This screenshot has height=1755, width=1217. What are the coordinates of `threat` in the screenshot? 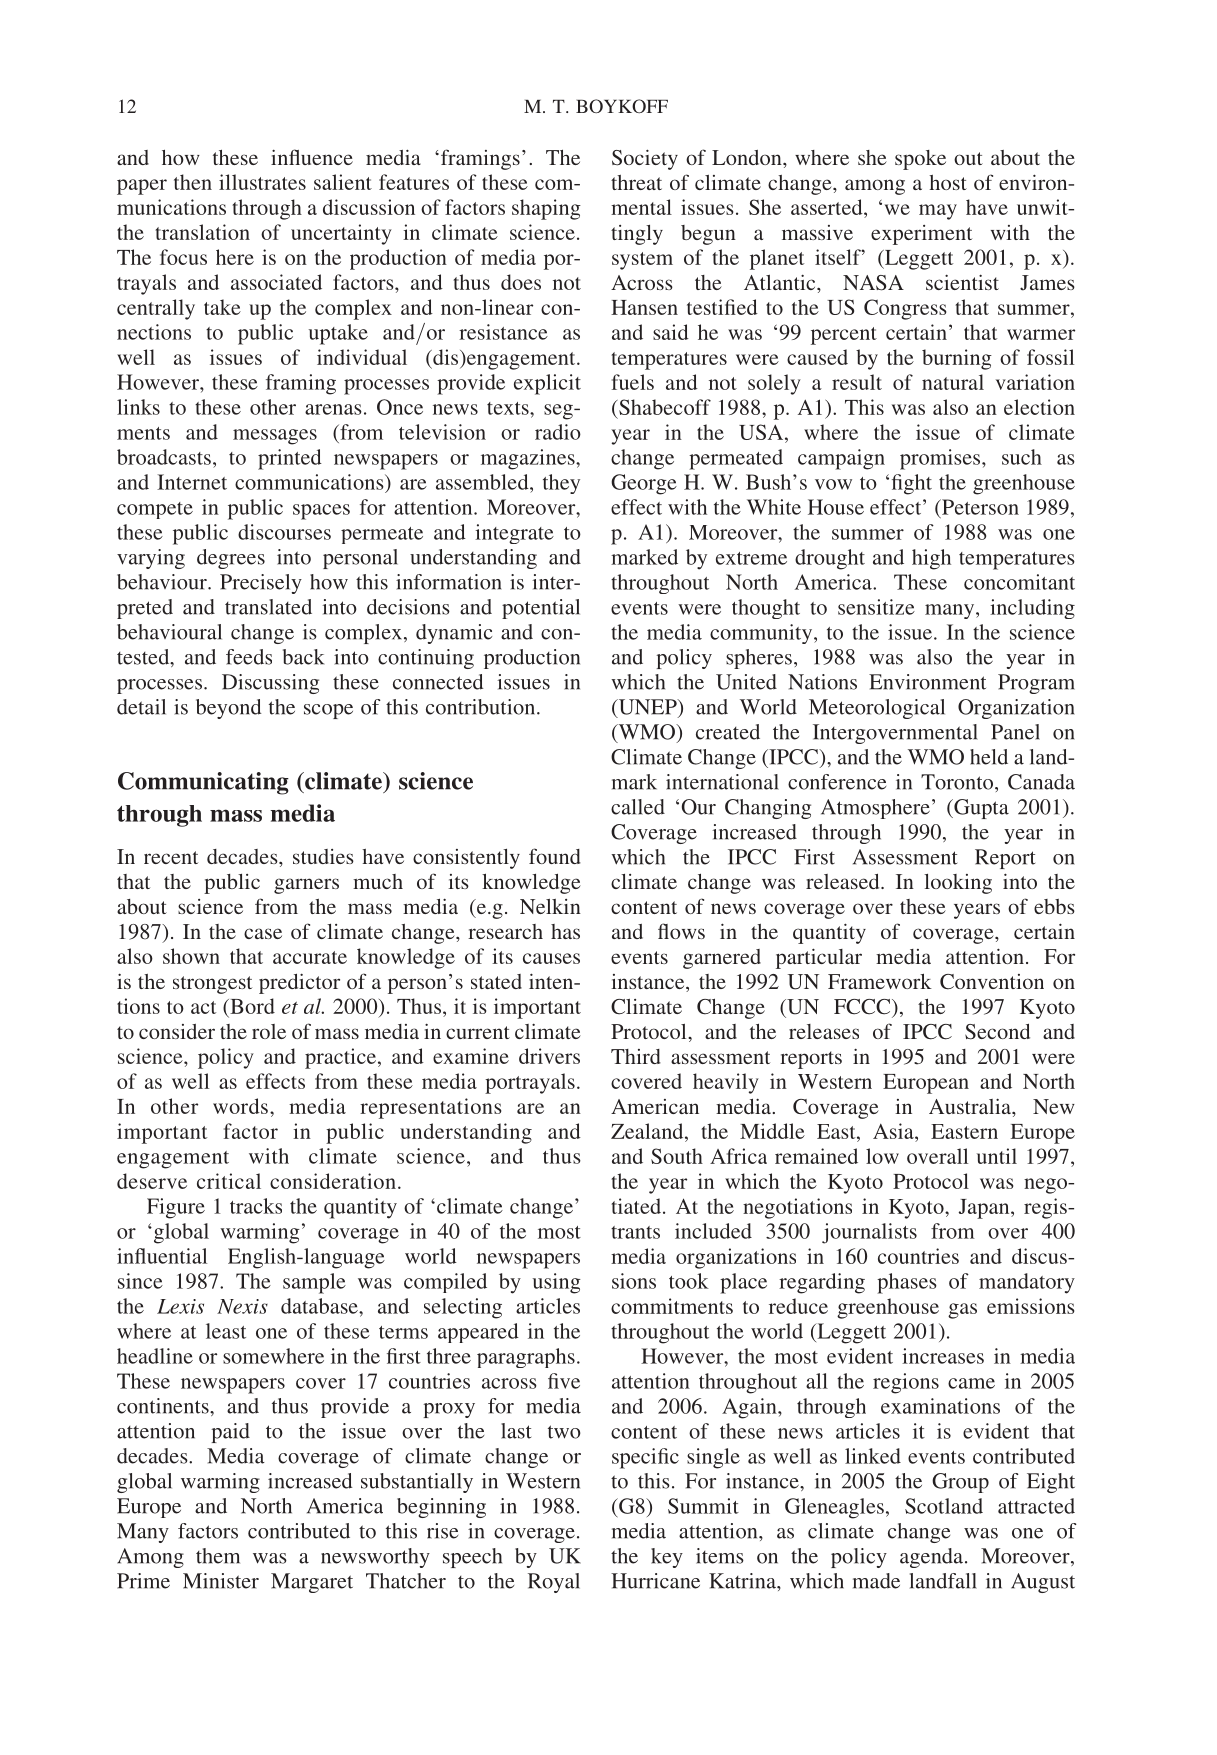 It's located at (636, 182).
